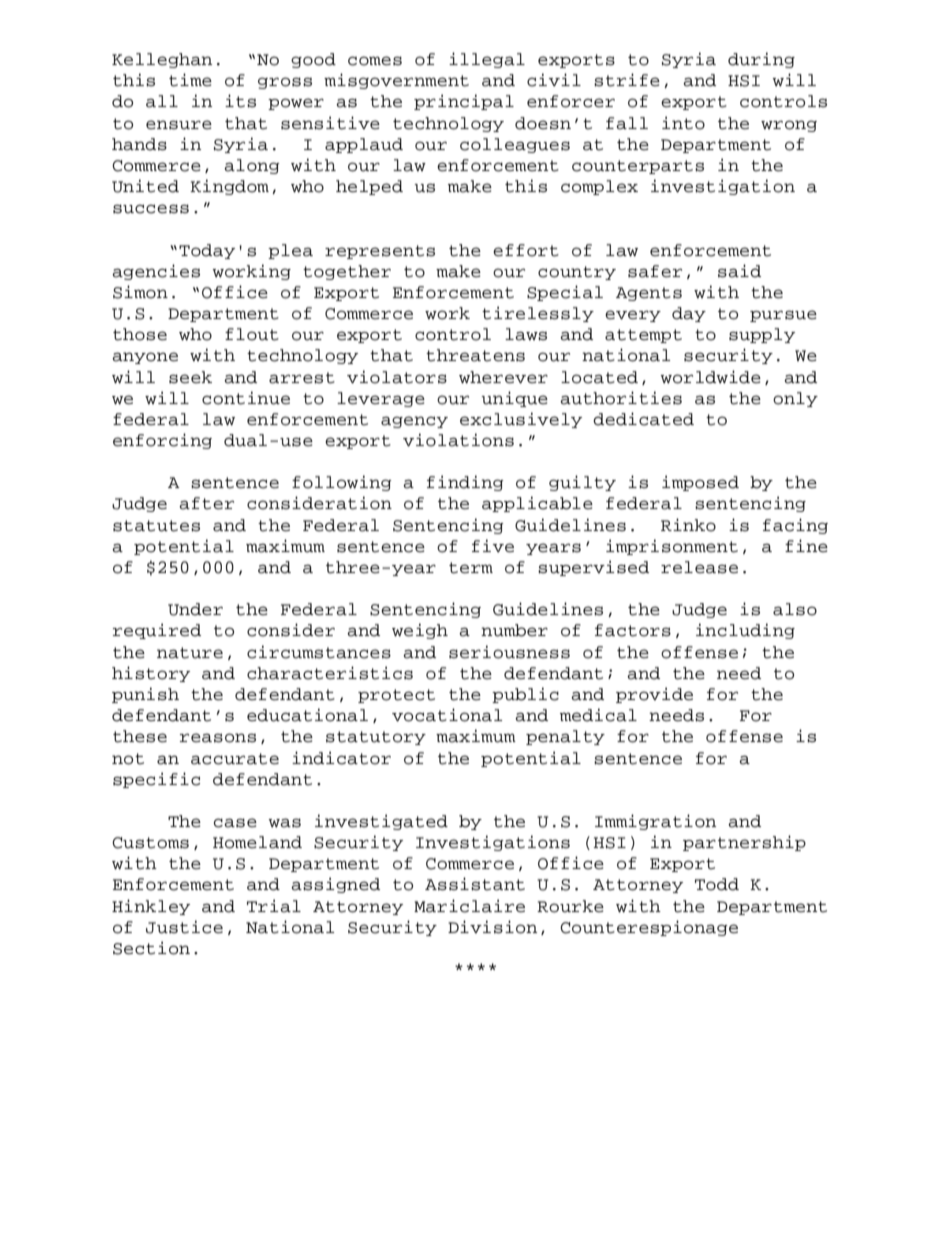 This screenshot has width=952, height=1233. Describe the element at coordinates (762, 335) in the screenshot. I see `supply` at that location.
